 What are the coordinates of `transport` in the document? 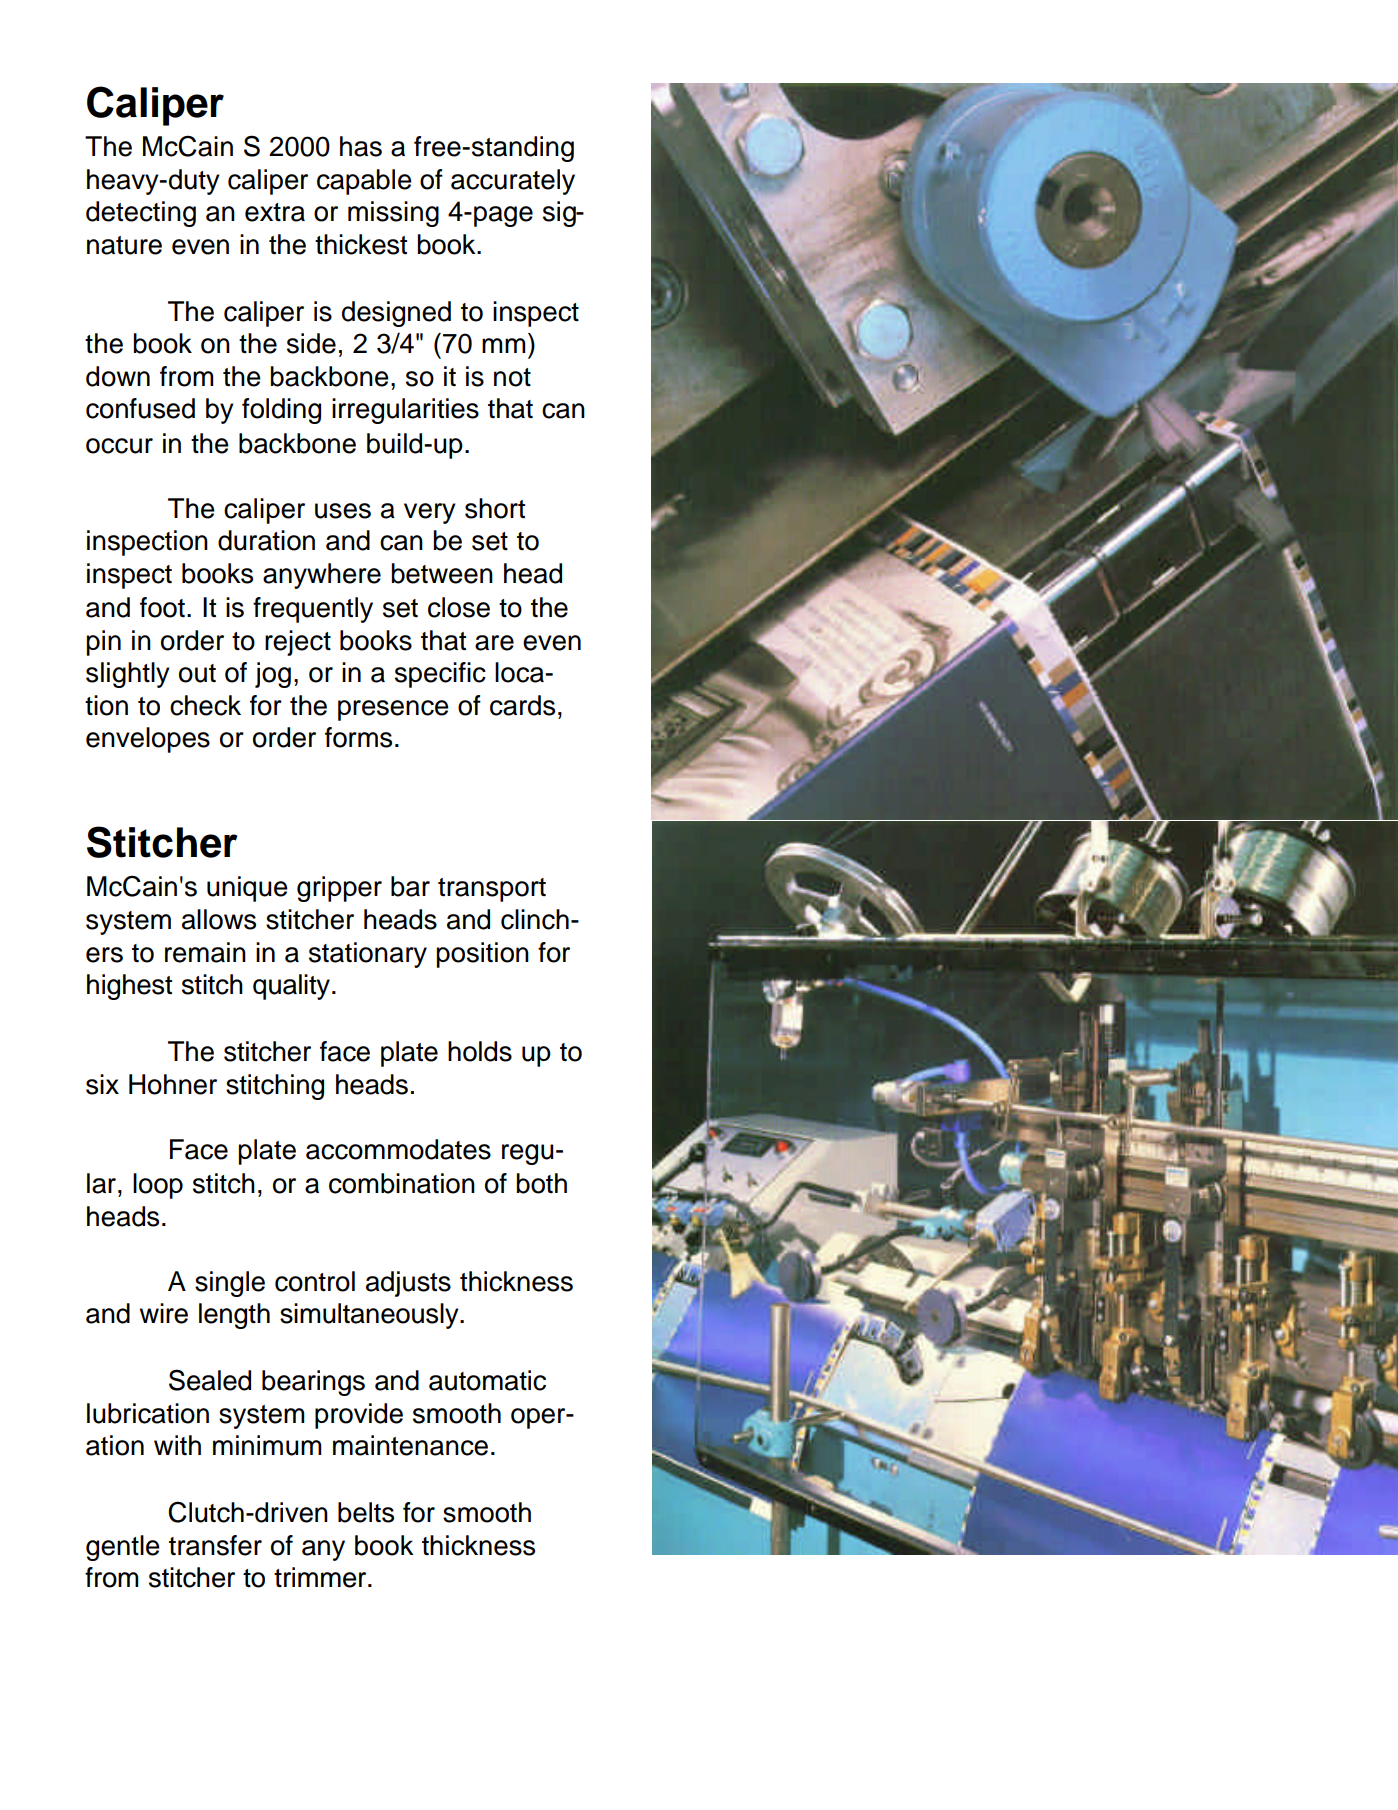 It's located at (492, 890).
